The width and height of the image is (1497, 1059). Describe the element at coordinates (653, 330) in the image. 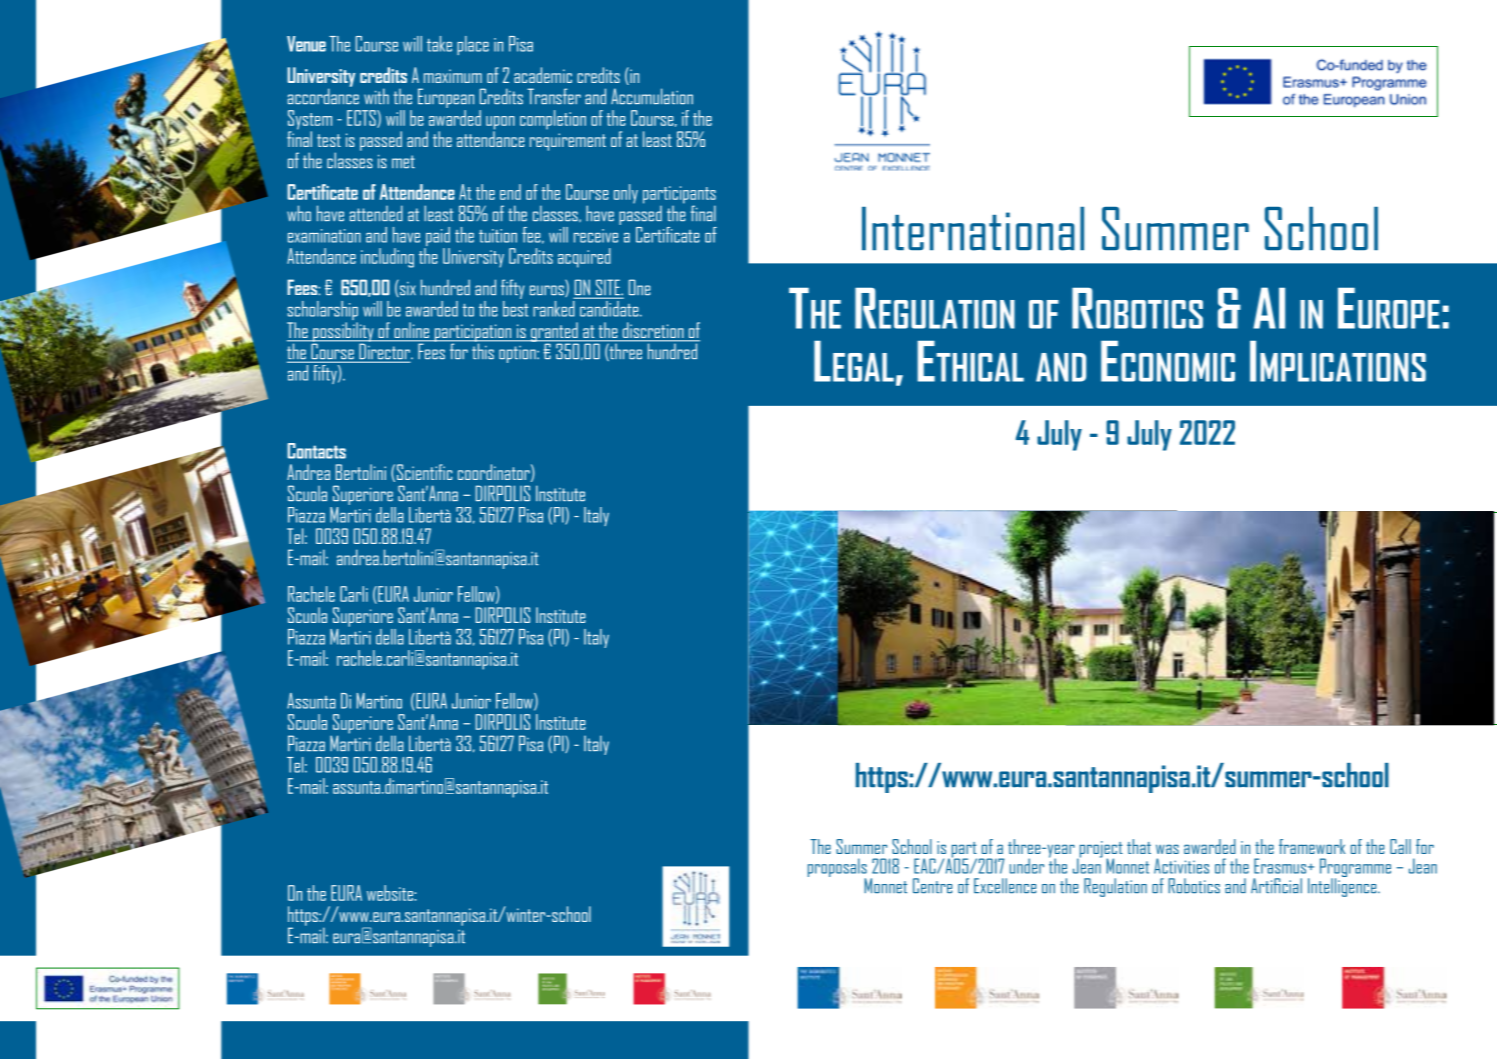

I see `discretion` at that location.
